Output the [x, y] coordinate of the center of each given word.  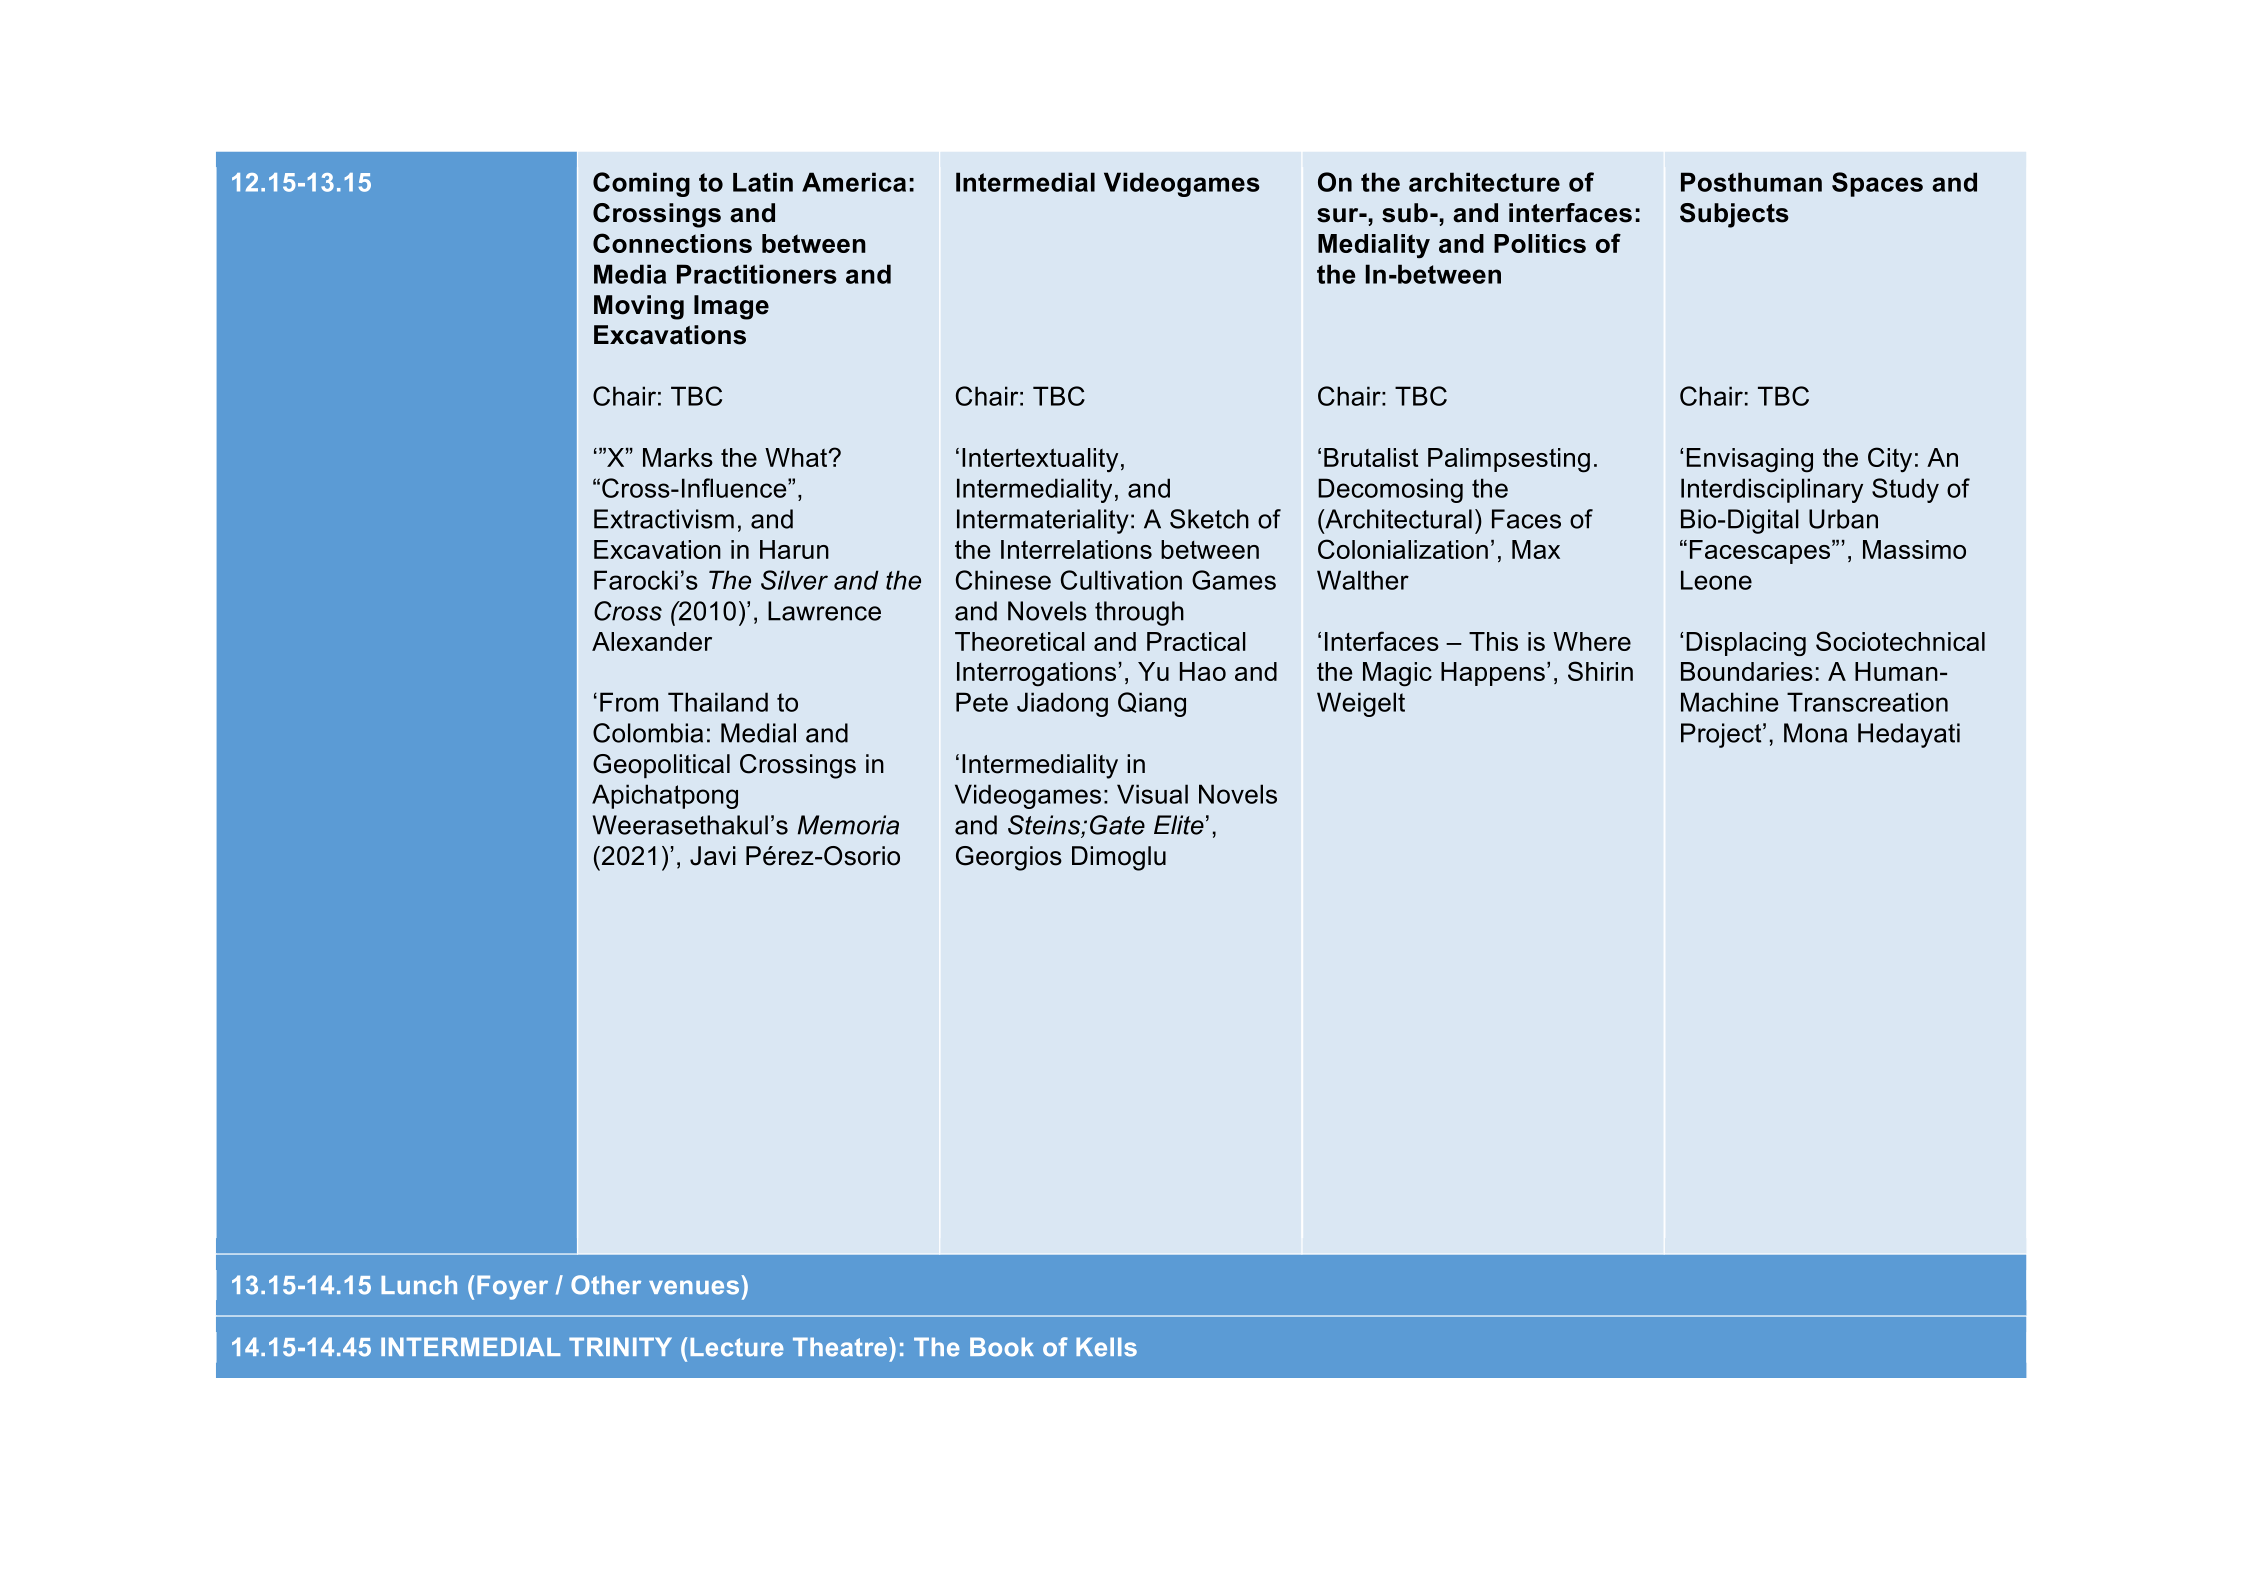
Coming [641, 184]
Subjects [1734, 215]
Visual [1152, 794]
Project [1722, 735]
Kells [1106, 1347]
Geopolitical [661, 766]
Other [606, 1285]
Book [1002, 1347]
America [854, 182]
